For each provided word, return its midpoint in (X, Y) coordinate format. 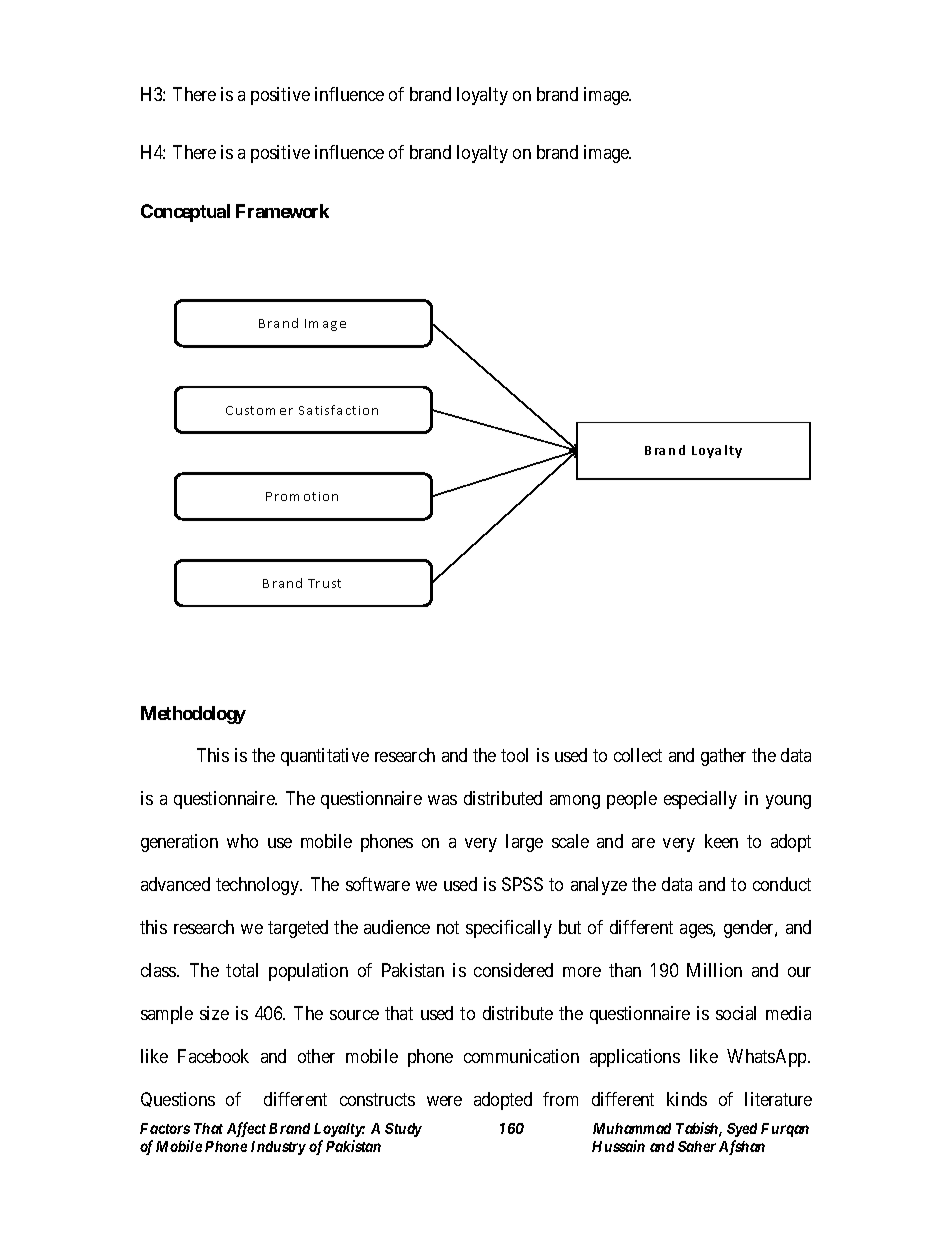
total (242, 970)
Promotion (302, 496)
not (448, 927)
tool (514, 755)
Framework (282, 211)
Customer (259, 410)
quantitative (325, 757)
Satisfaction (338, 410)
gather (723, 757)
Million (714, 970)
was (442, 800)
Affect (246, 1129)
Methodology (193, 715)
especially (700, 800)
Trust (324, 583)
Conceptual (185, 213)
